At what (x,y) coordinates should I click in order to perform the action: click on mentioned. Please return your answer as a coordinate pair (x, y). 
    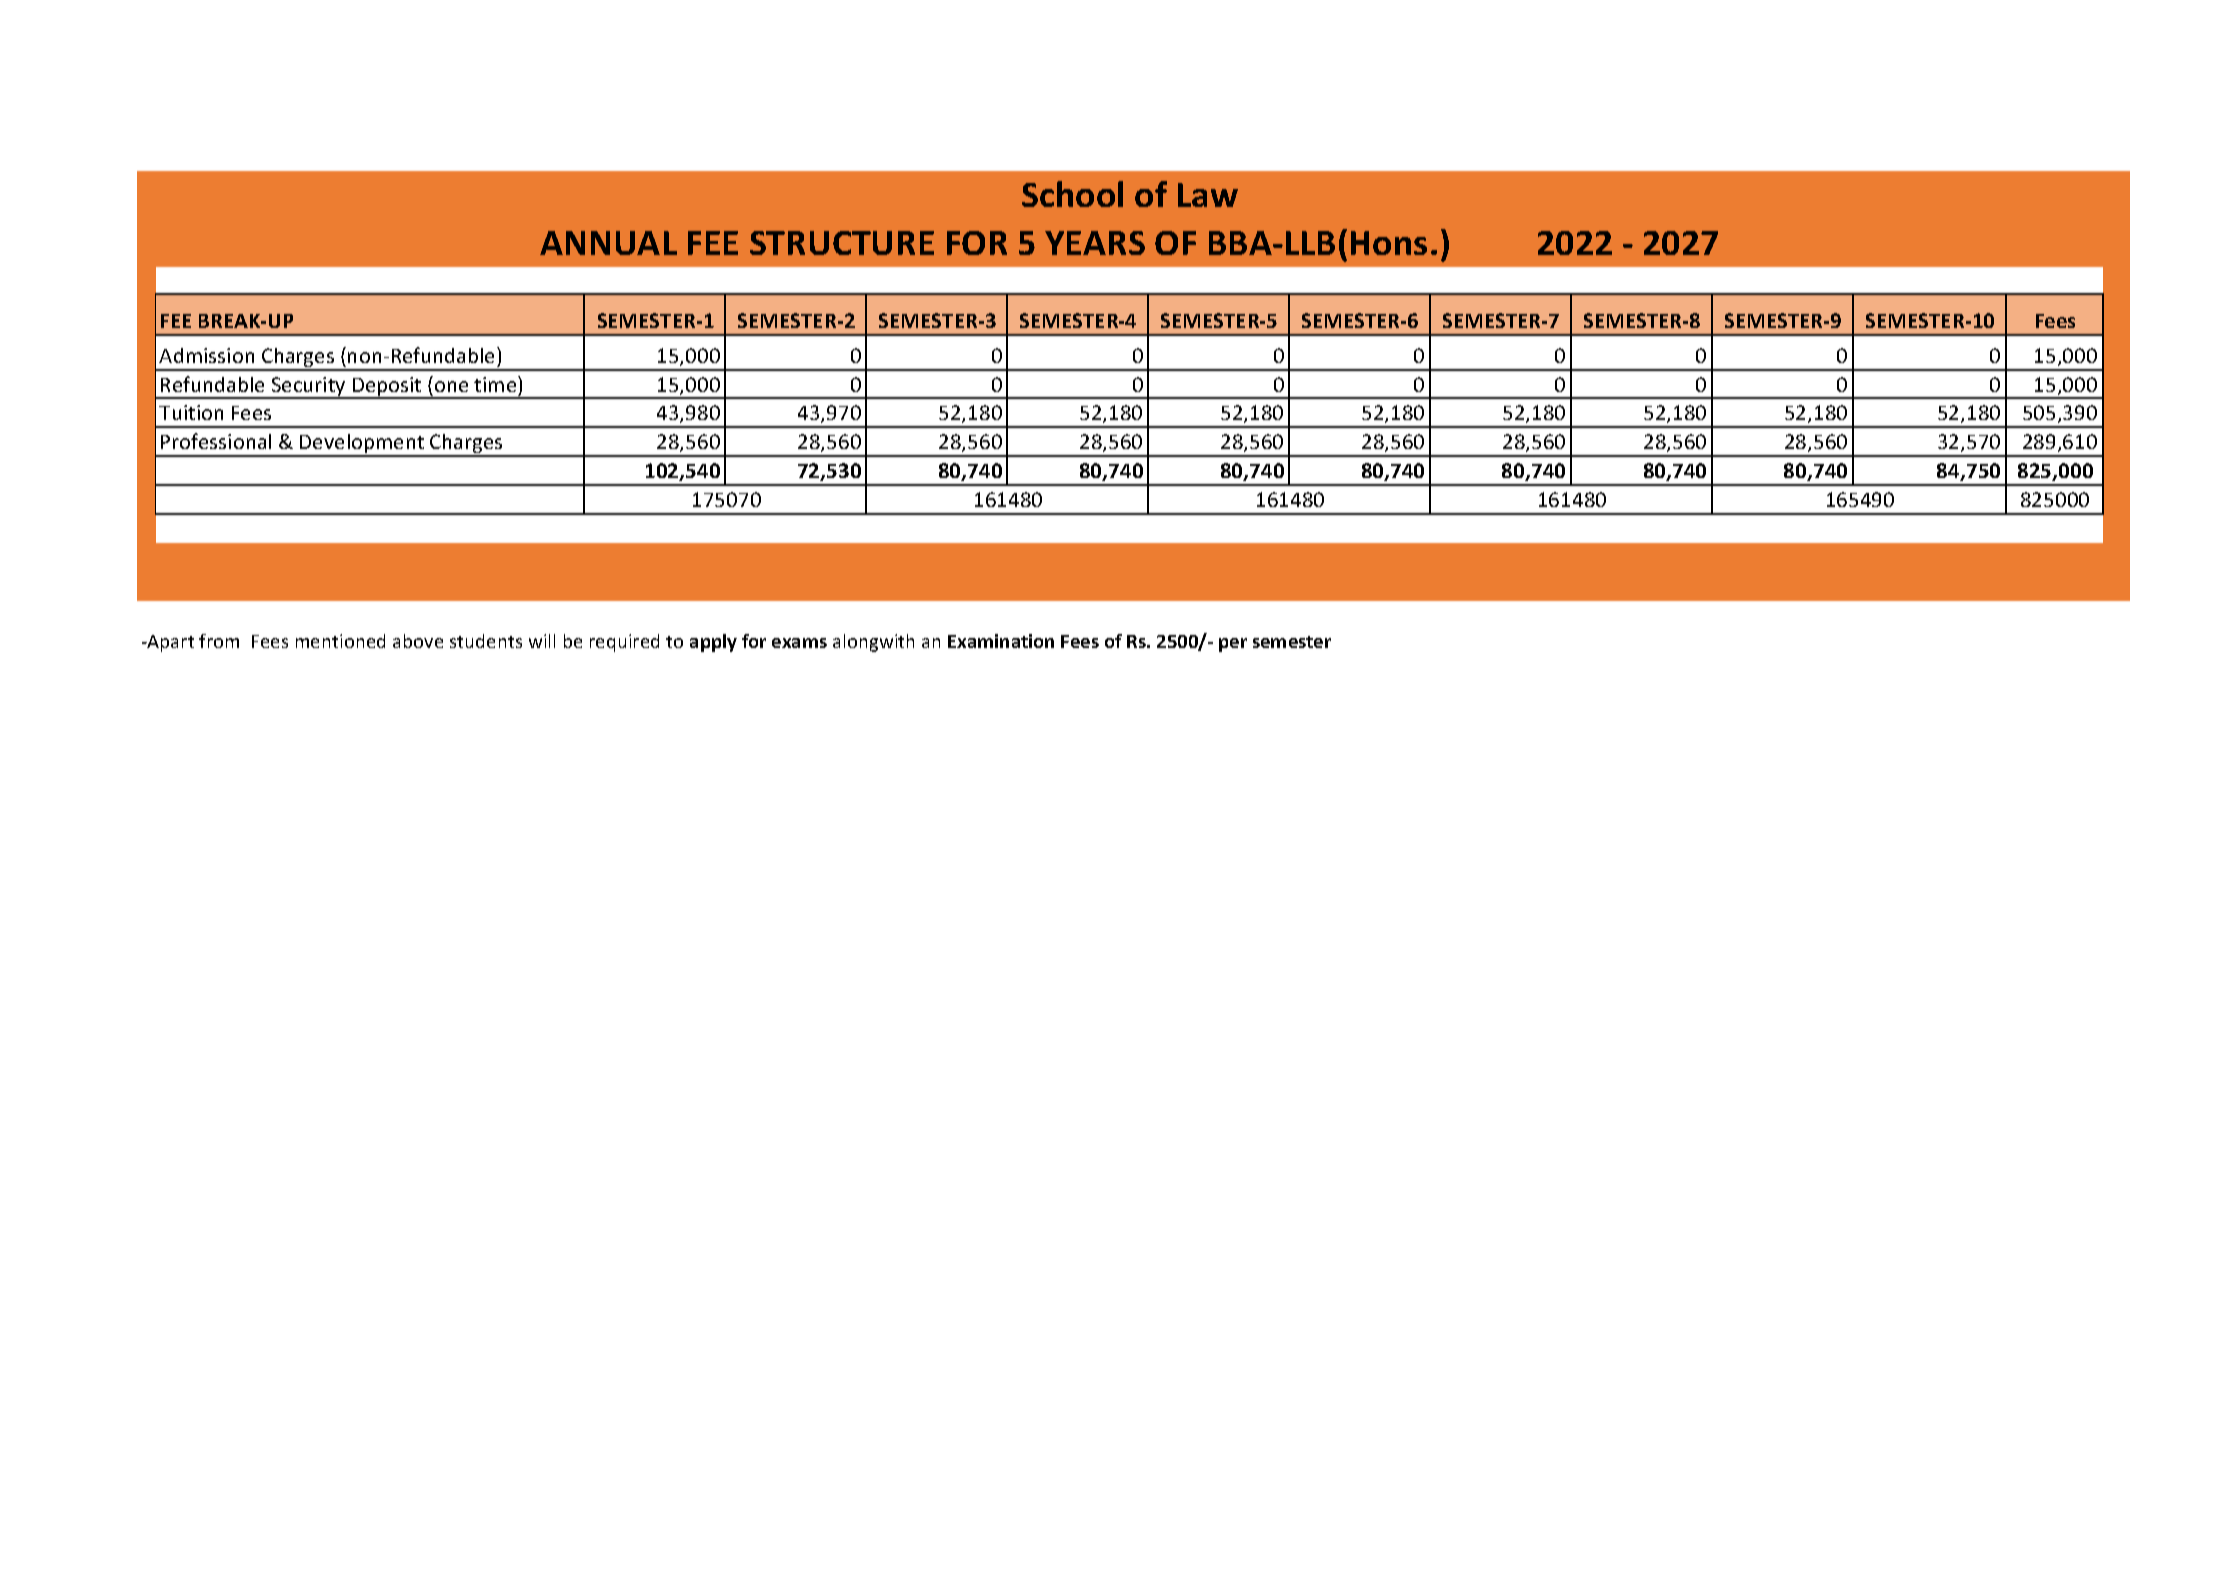
    Looking at the image, I should click on (340, 641).
